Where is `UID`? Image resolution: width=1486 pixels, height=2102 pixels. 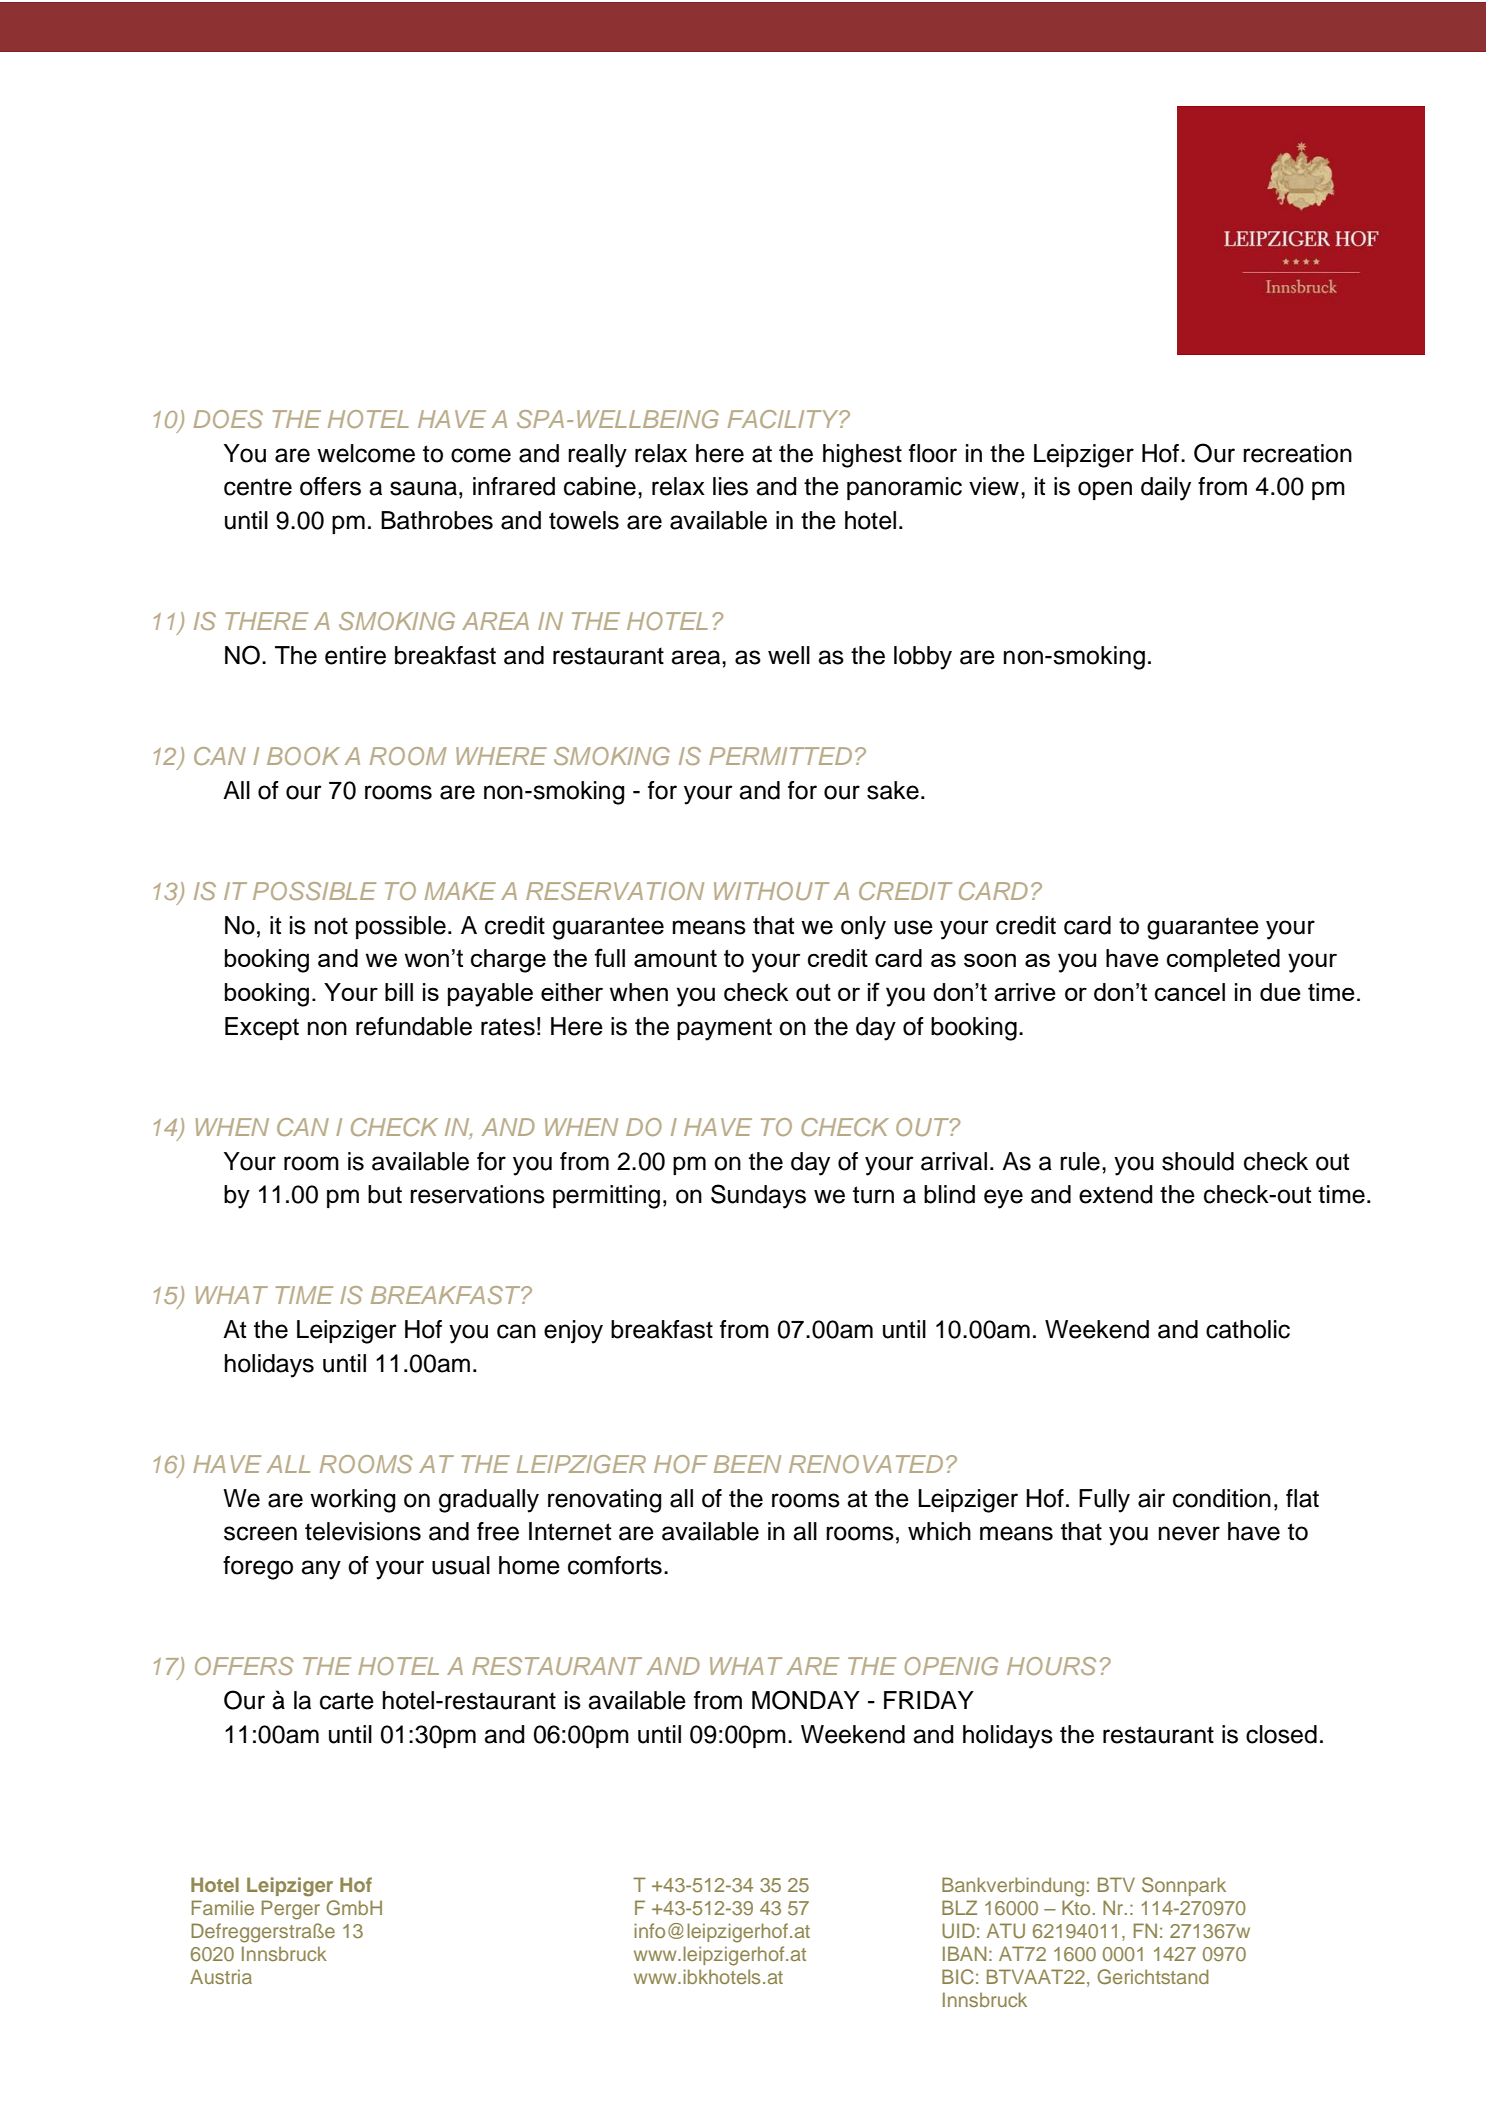
UID is located at coordinates (958, 1931).
